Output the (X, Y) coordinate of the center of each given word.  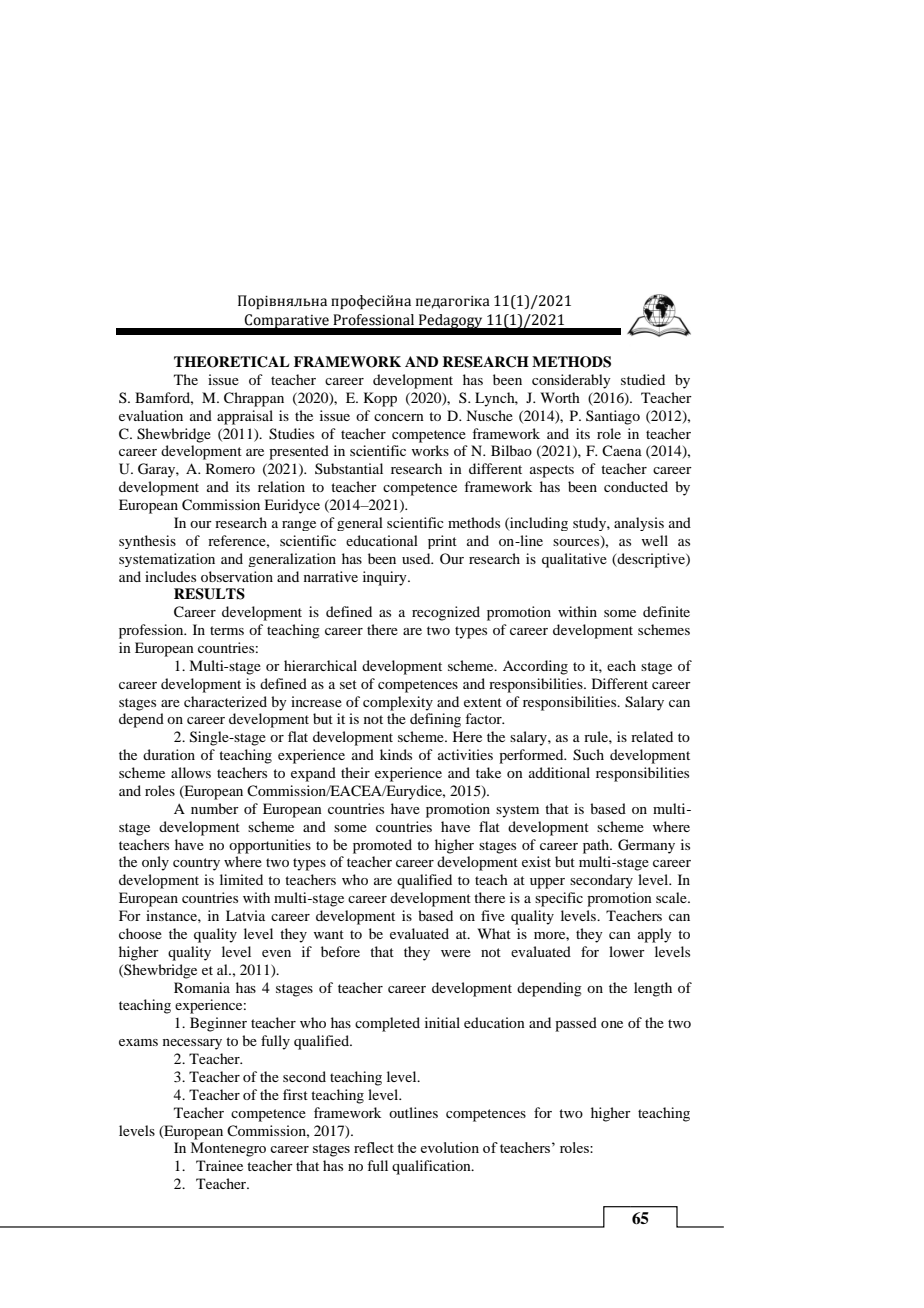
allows (191, 772)
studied (643, 379)
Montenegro (228, 1149)
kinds (396, 754)
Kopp (380, 399)
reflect (374, 1147)
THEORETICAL (231, 362)
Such (588, 755)
